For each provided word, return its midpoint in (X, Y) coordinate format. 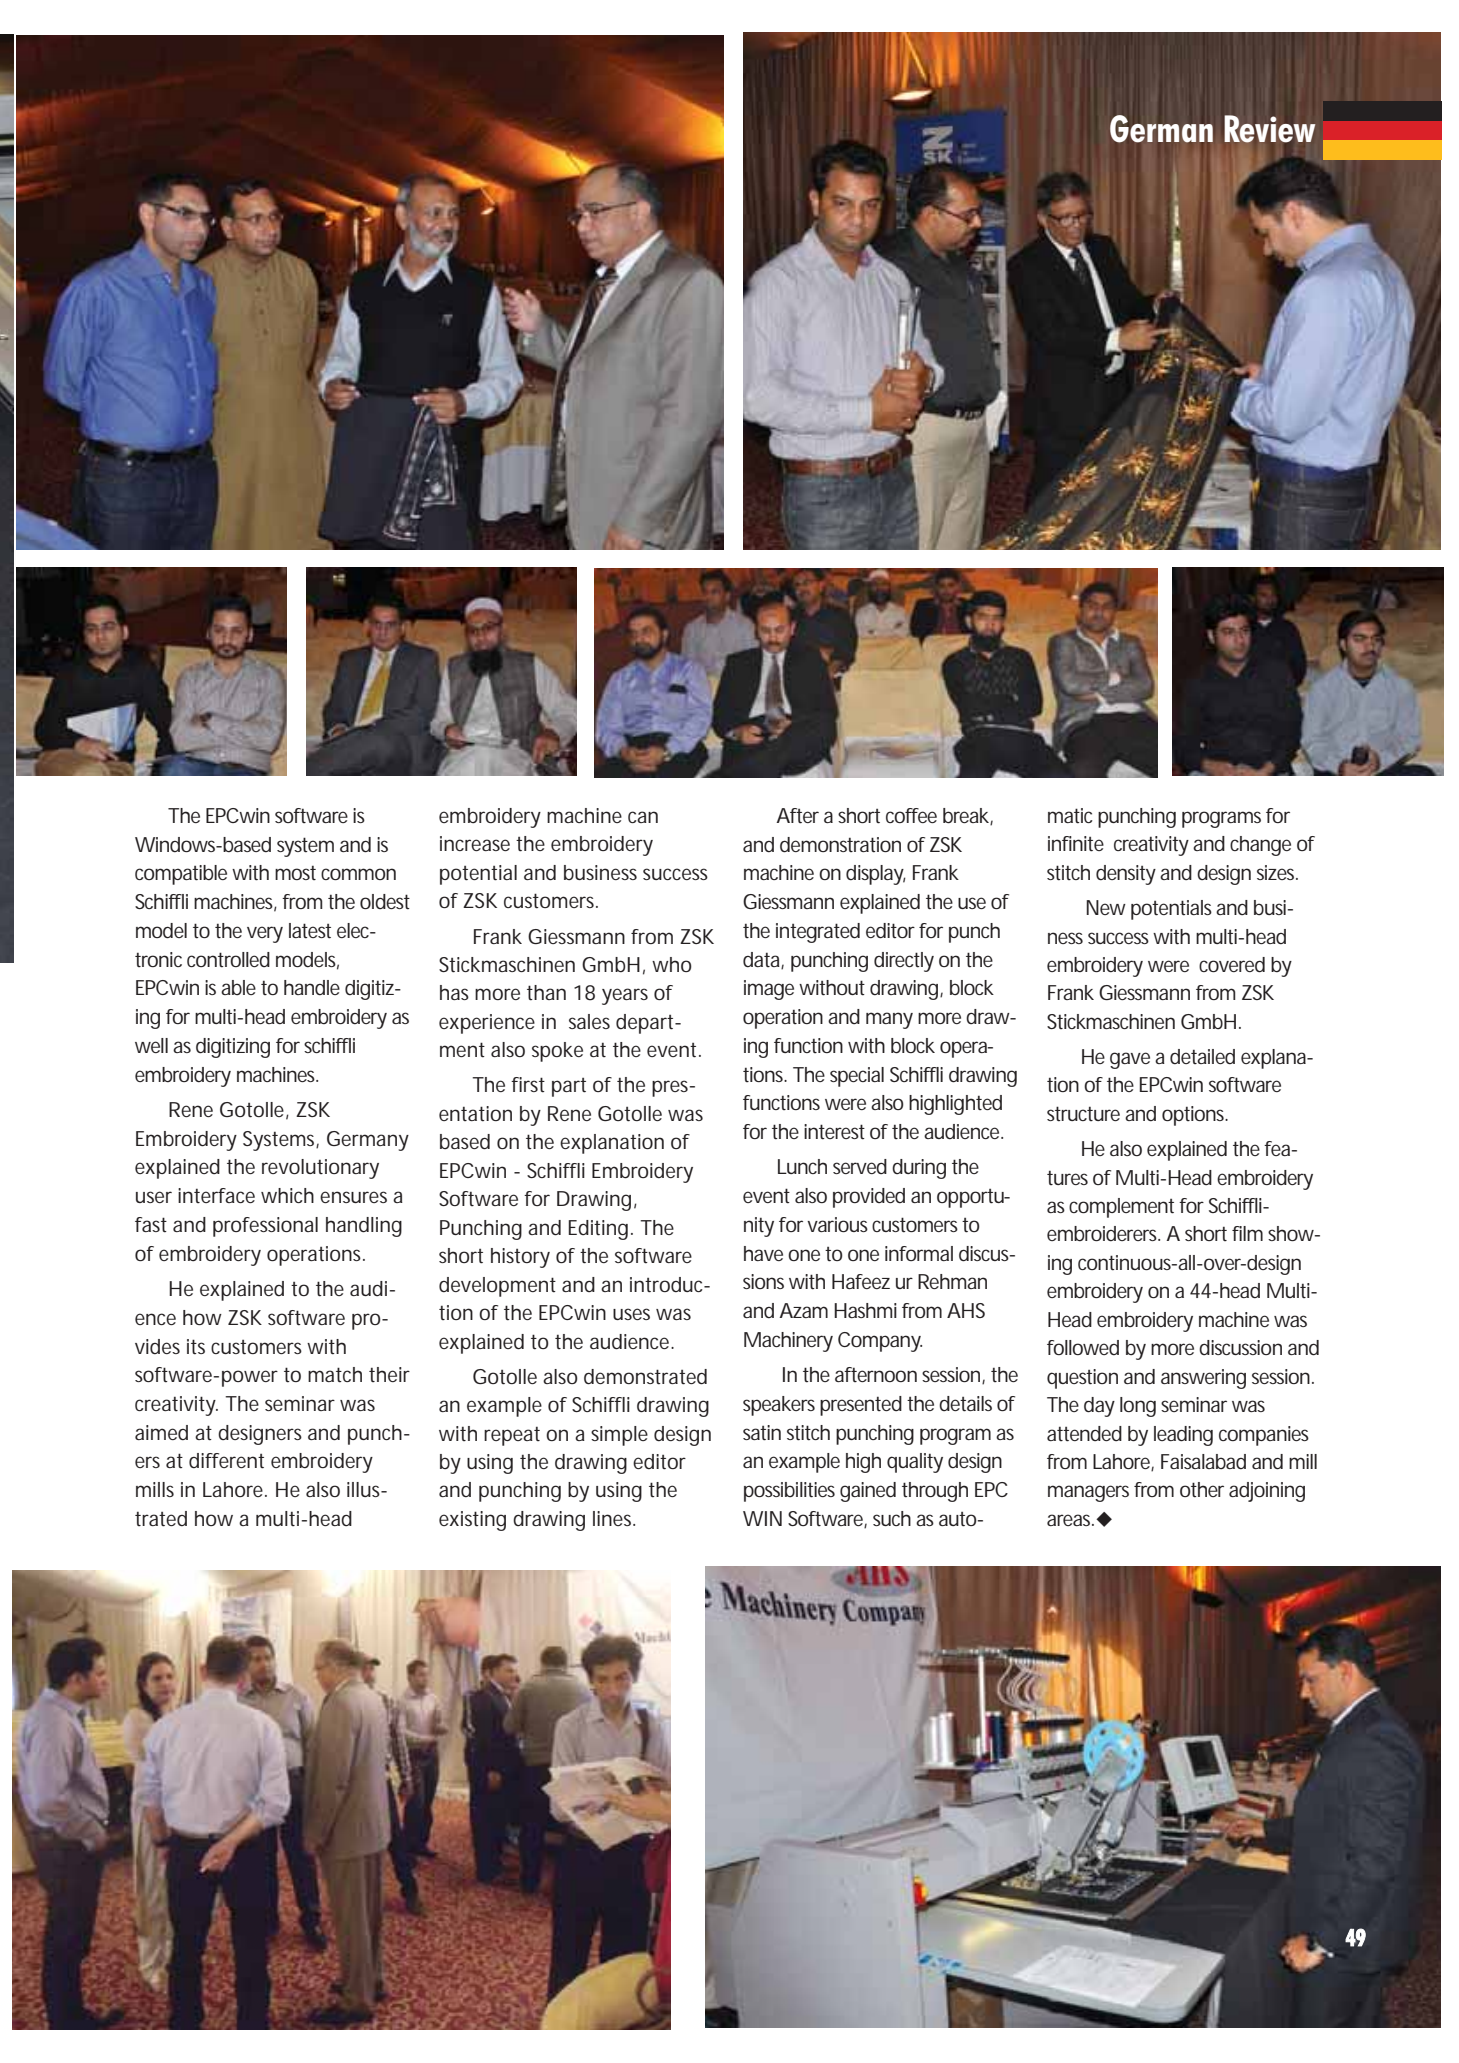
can (643, 817)
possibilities (789, 1492)
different (226, 1461)
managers (1088, 1493)
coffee (911, 815)
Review (1269, 129)
